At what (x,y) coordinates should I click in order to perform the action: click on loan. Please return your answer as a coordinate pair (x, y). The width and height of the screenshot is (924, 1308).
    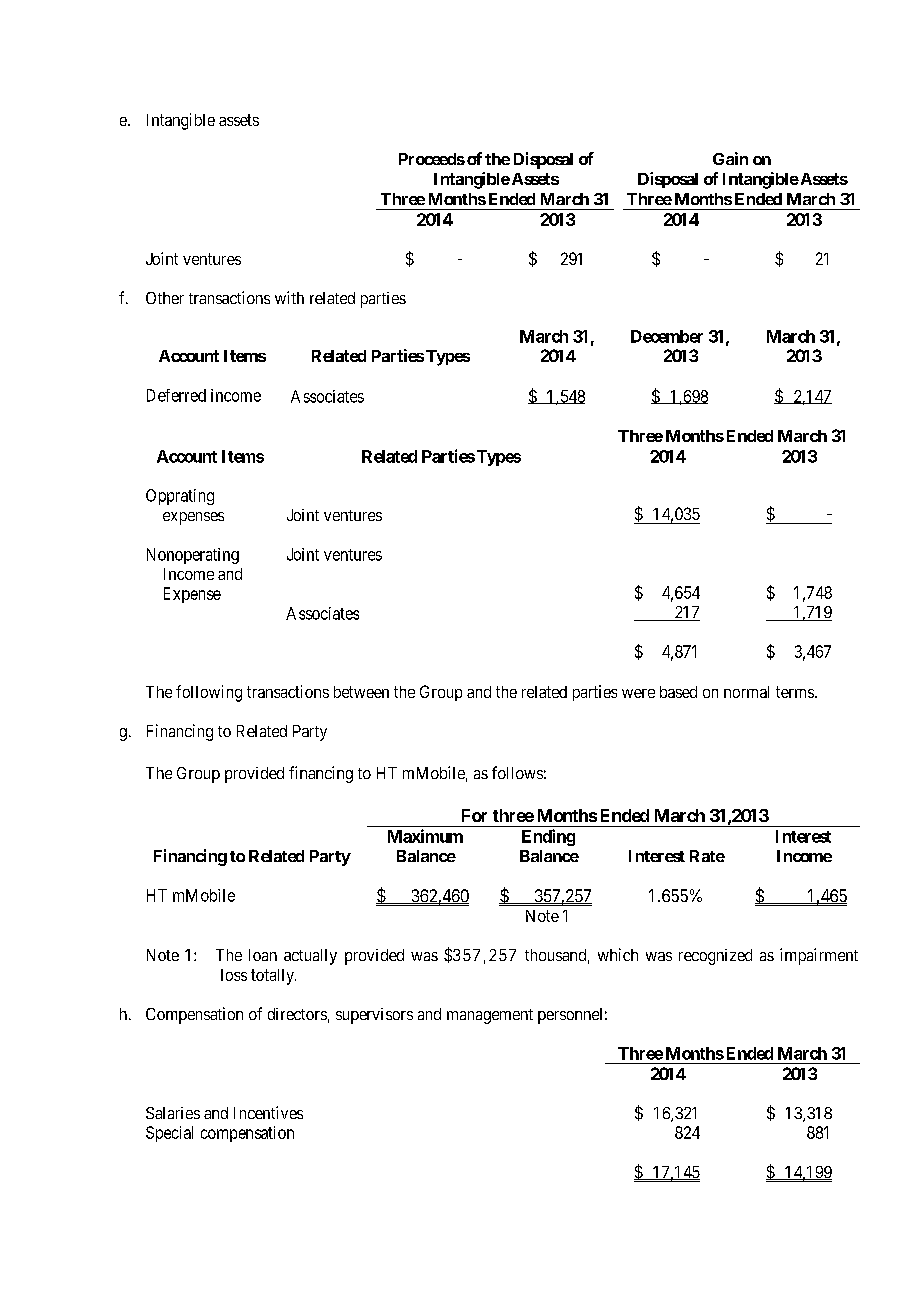
    Looking at the image, I should click on (263, 955).
